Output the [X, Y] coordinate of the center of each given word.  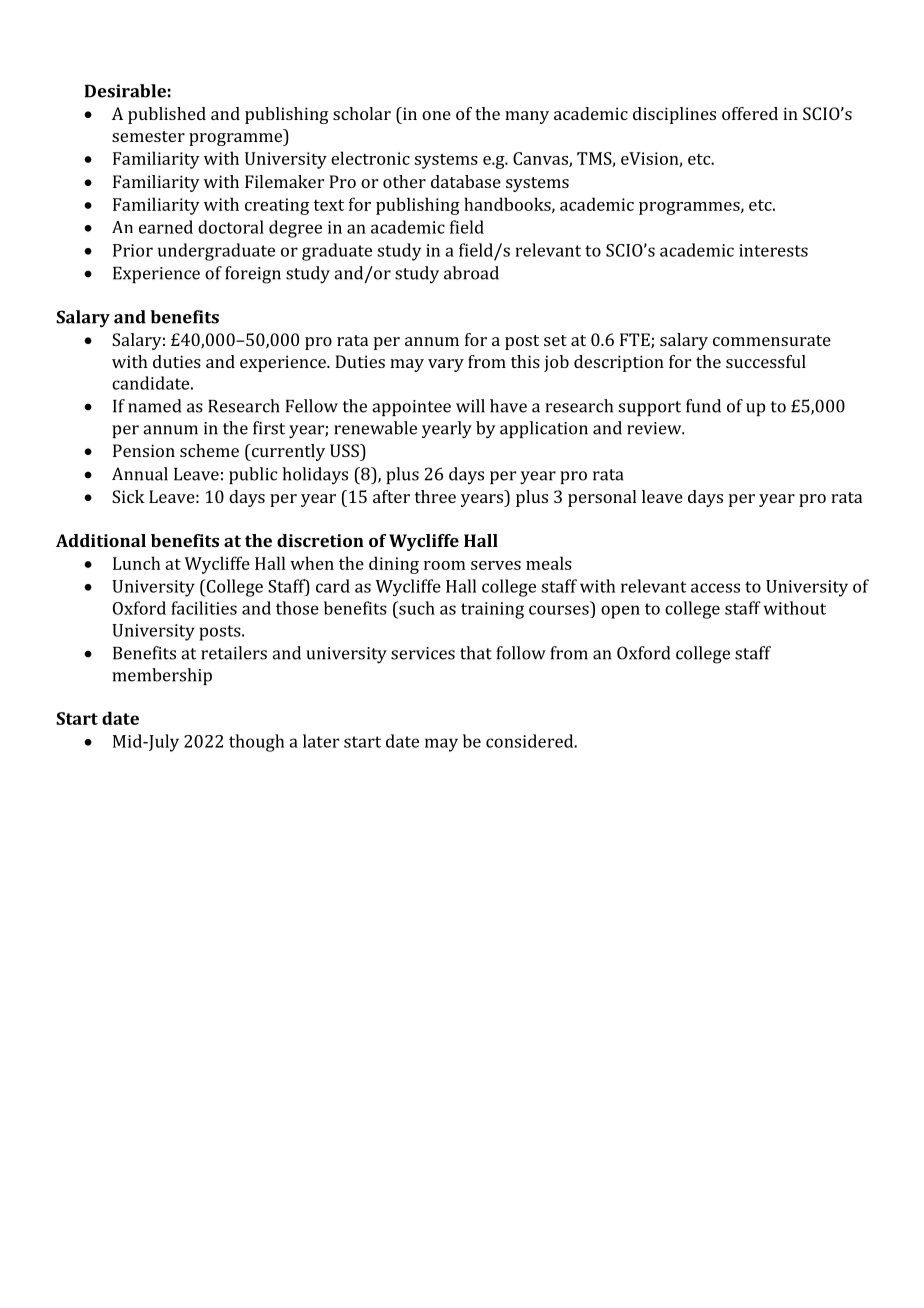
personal [602, 498]
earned [166, 227]
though [256, 743]
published [167, 115]
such [416, 608]
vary [446, 365]
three [435, 496]
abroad [471, 273]
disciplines [674, 115]
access [715, 588]
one [436, 115]
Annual [140, 474]
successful [766, 361]
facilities [204, 608]
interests [773, 250]
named [154, 406]
